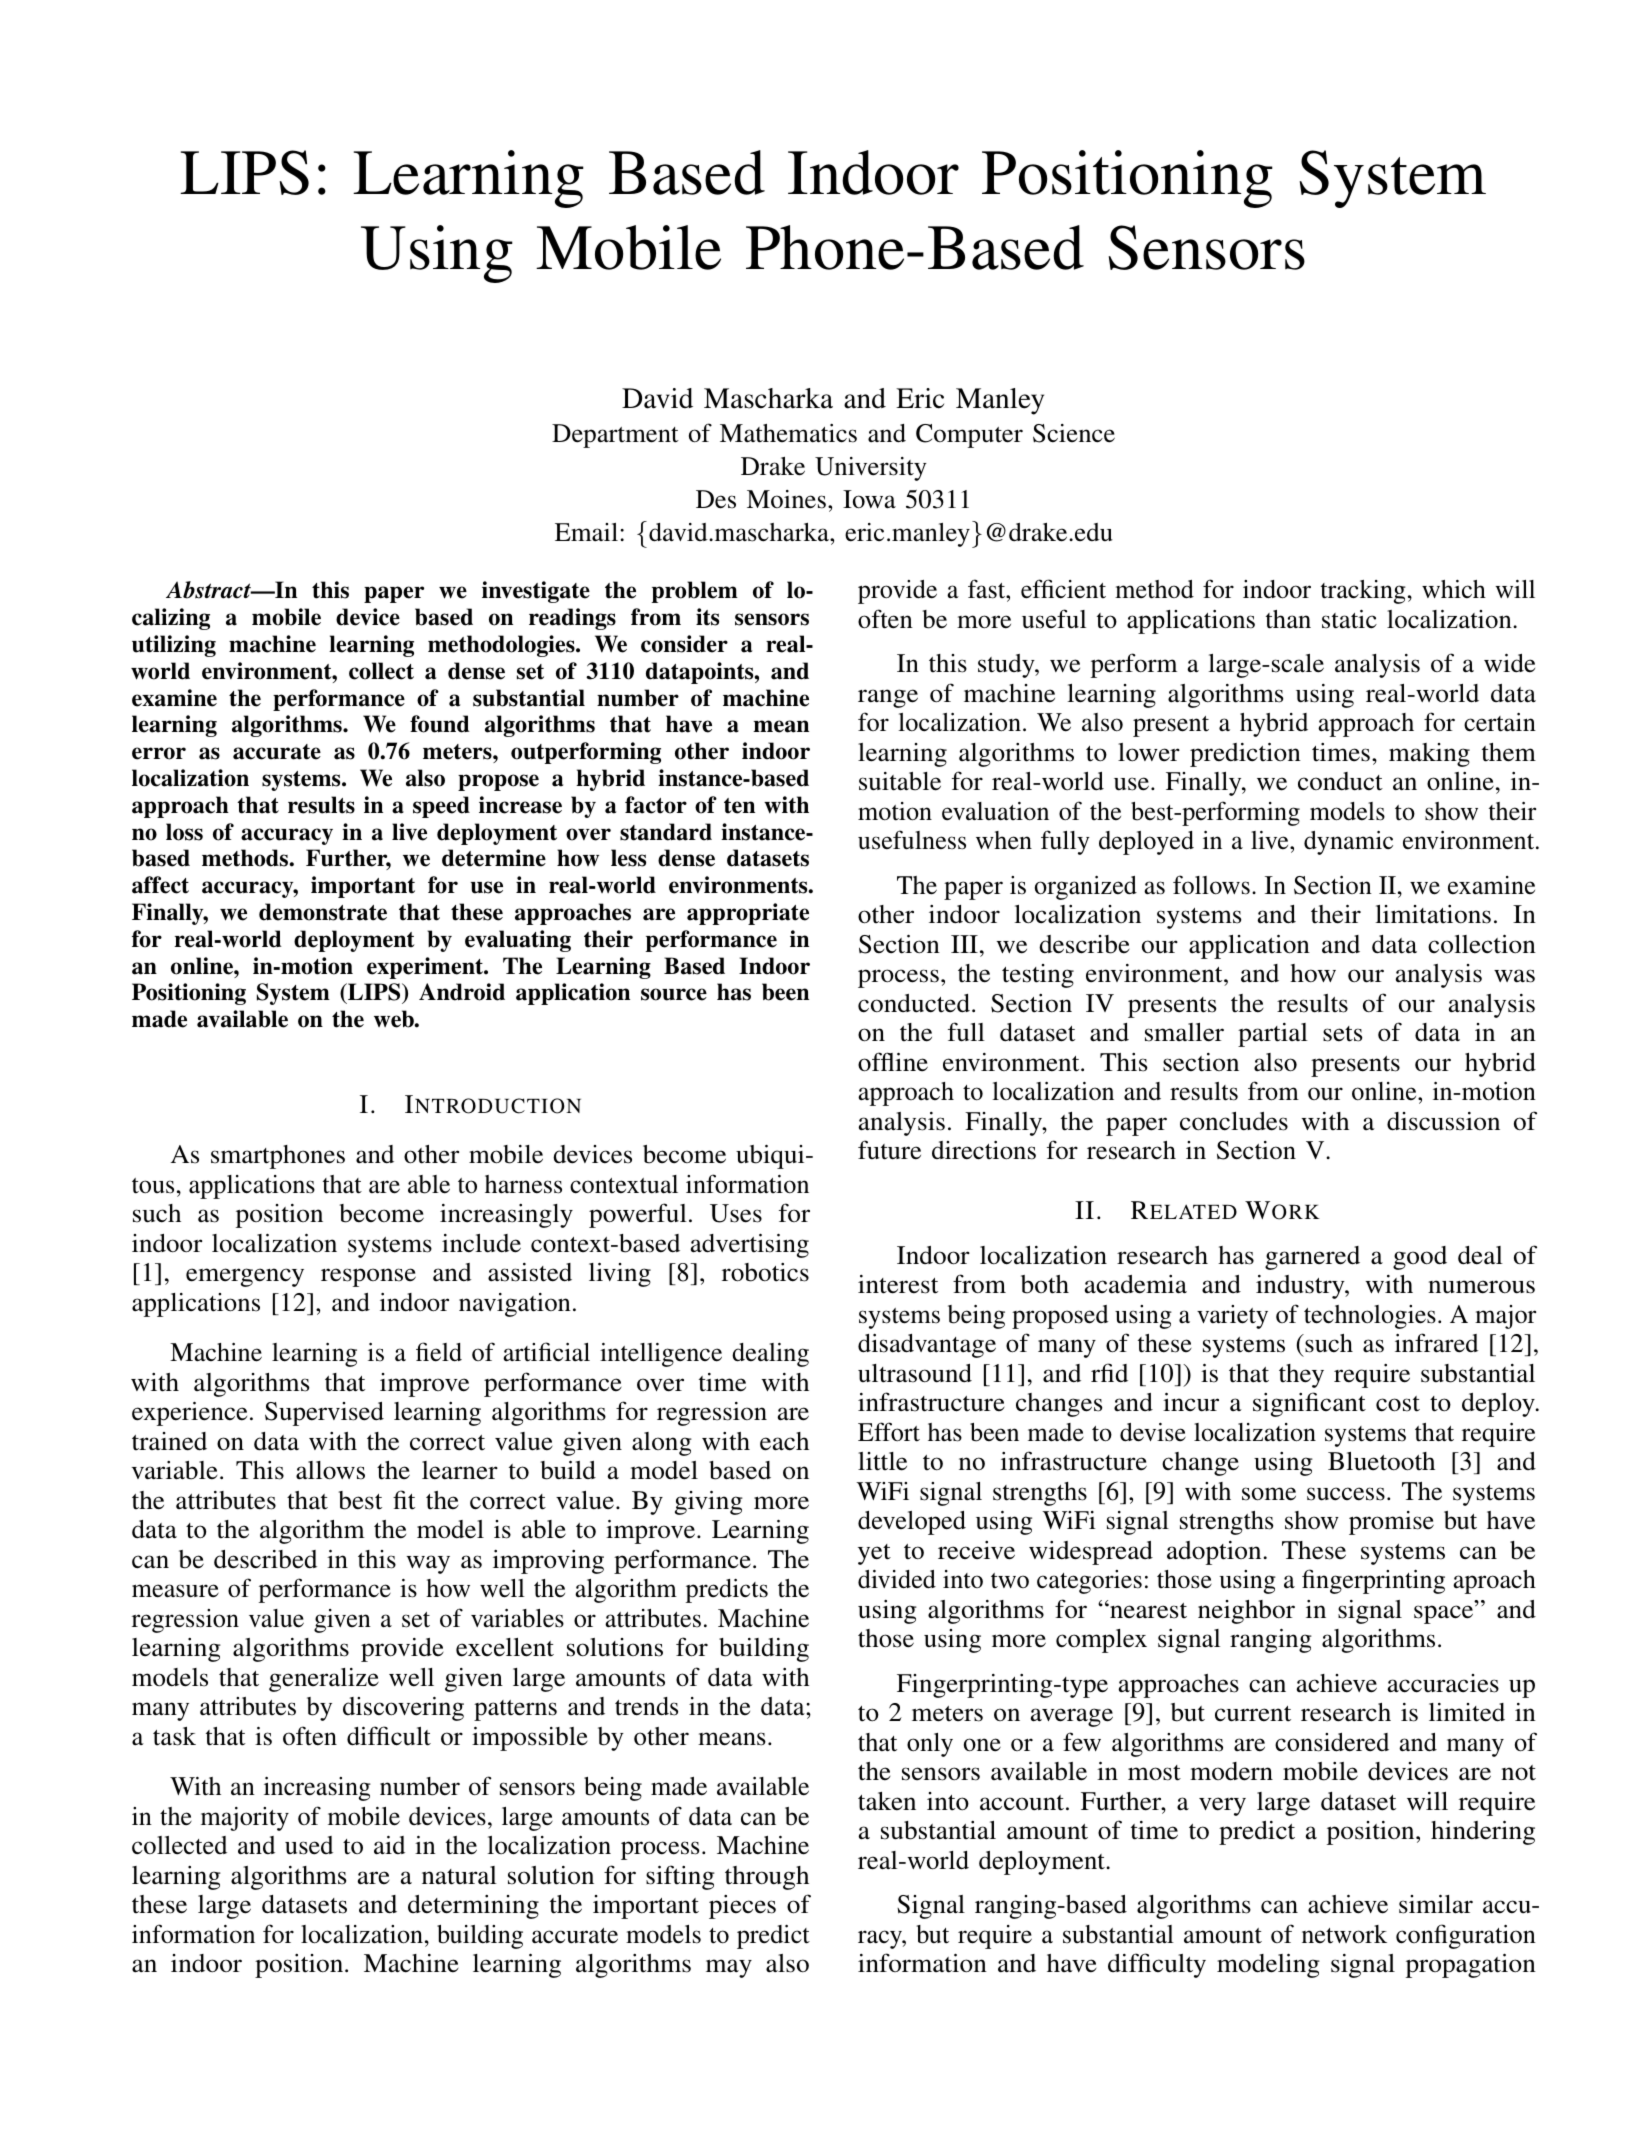 The height and width of the image is (2130, 1646). What do you see at coordinates (748, 914) in the image?
I see `appropriate` at bounding box center [748, 914].
